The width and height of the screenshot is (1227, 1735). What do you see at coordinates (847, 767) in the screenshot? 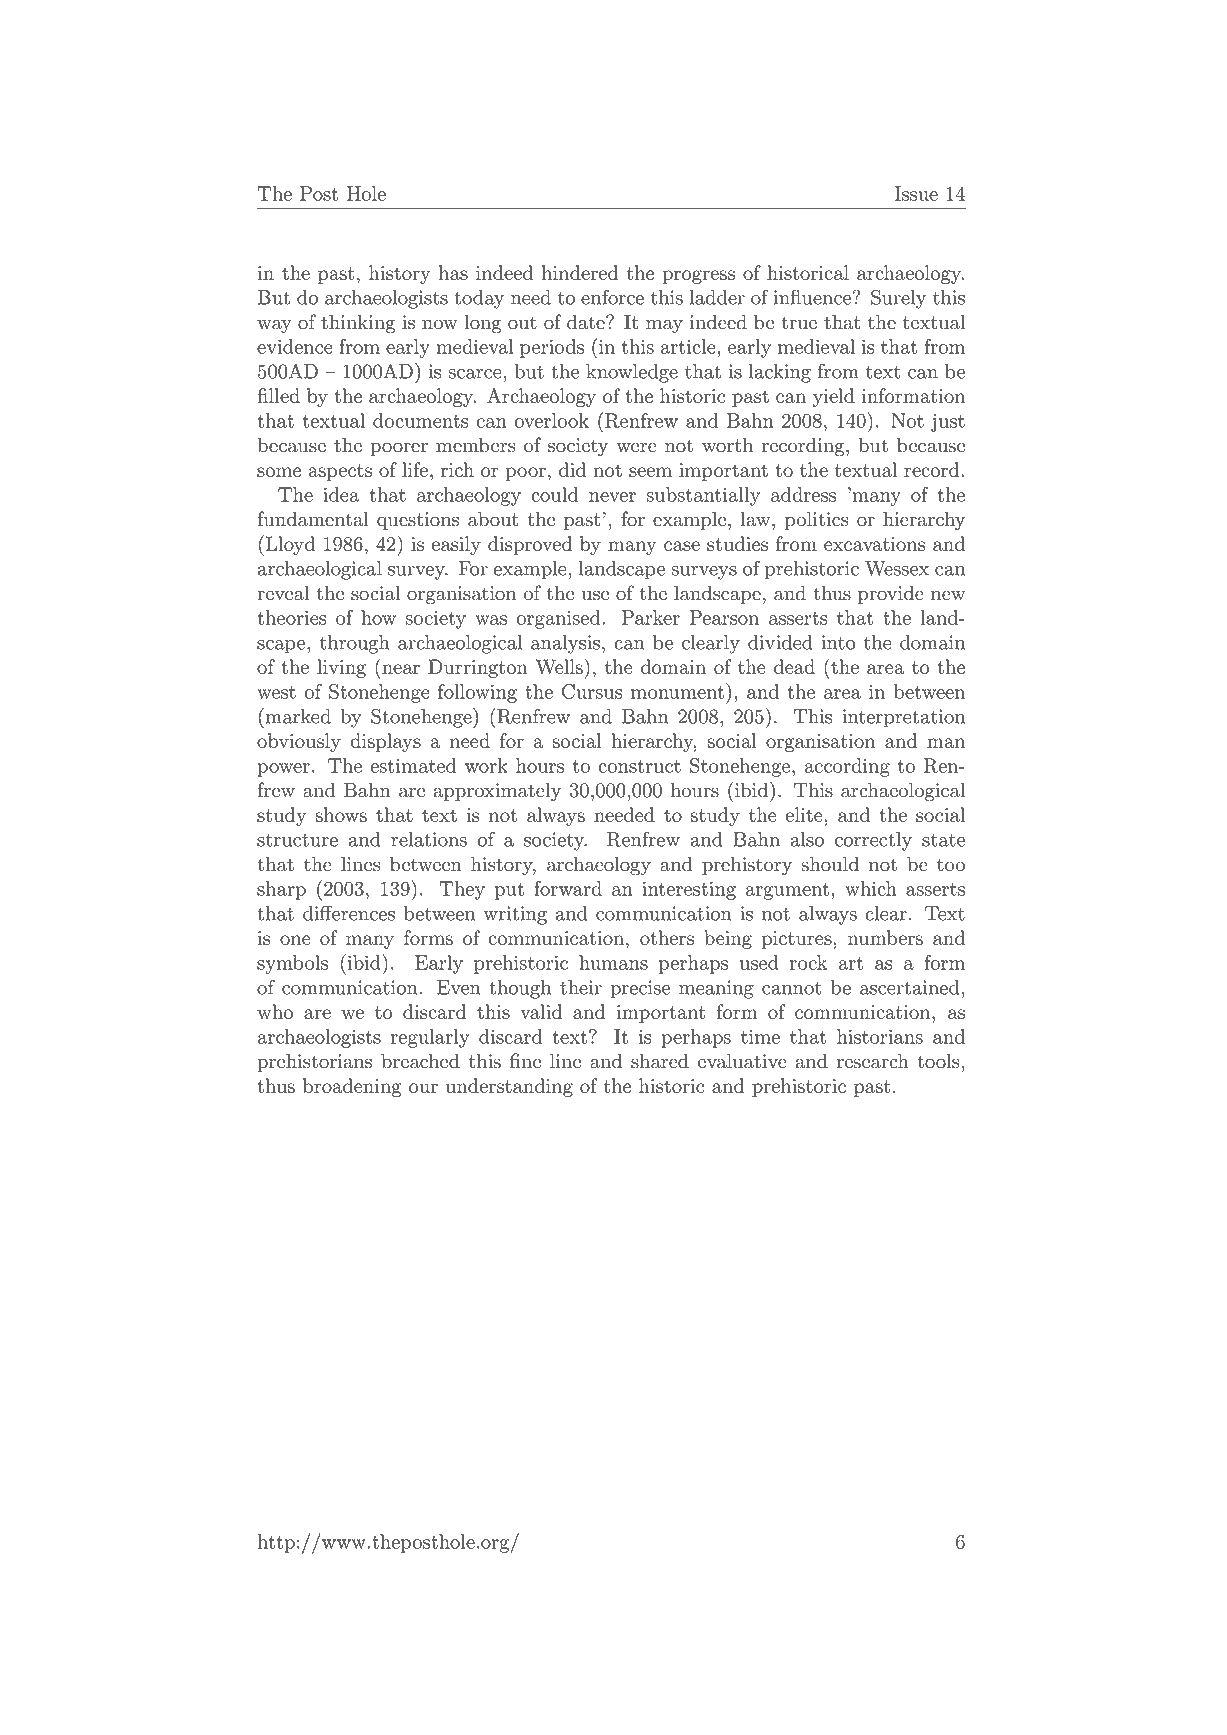
I see `according` at bounding box center [847, 767].
